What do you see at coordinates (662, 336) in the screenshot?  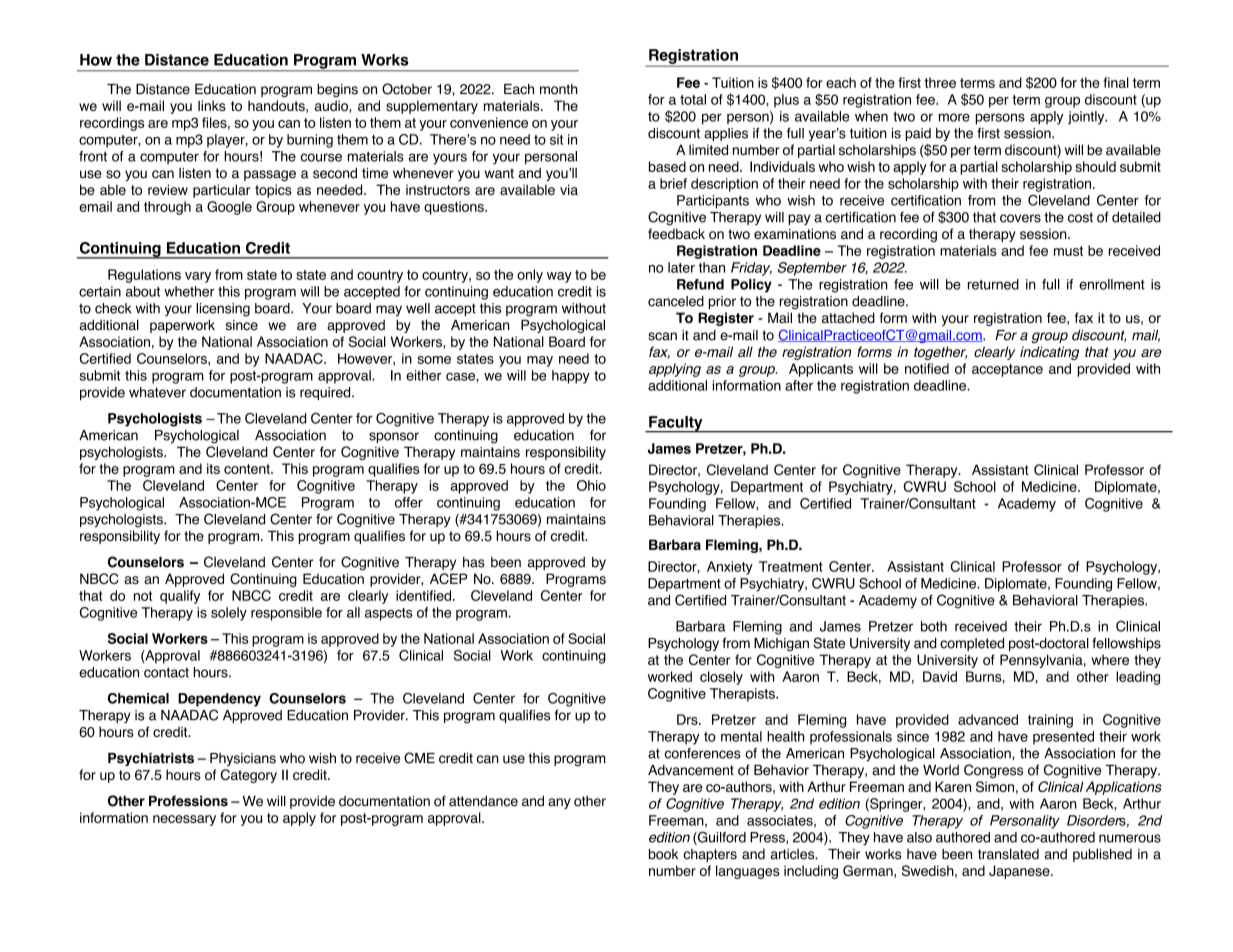 I see `scan` at bounding box center [662, 336].
